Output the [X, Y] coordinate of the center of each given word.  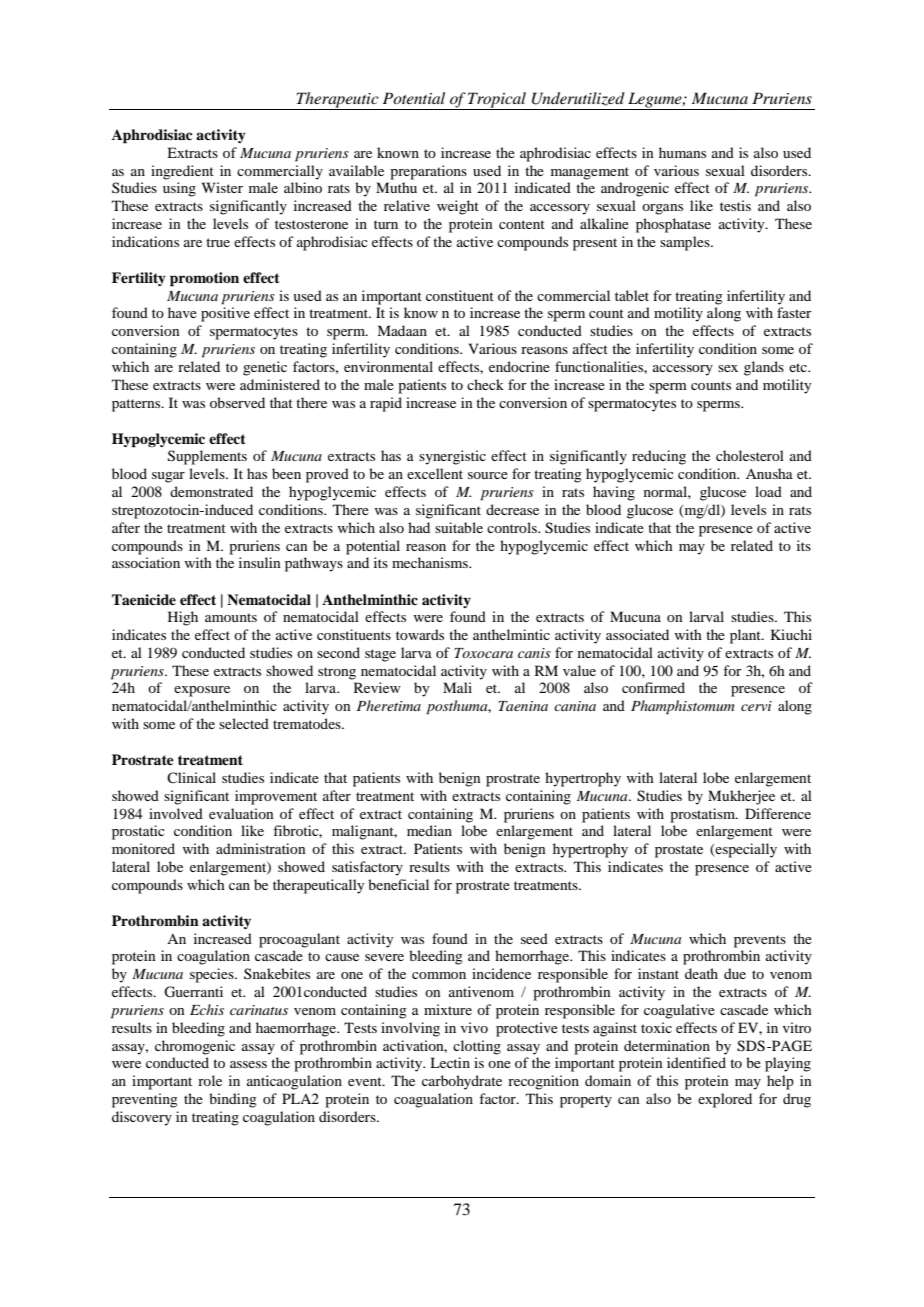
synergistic [452, 457]
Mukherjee [741, 797]
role [210, 1080]
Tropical [497, 101]
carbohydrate [462, 1082]
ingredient [182, 172]
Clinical [191, 777]
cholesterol [750, 455]
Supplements [207, 457]
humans [682, 152]
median [429, 830]
